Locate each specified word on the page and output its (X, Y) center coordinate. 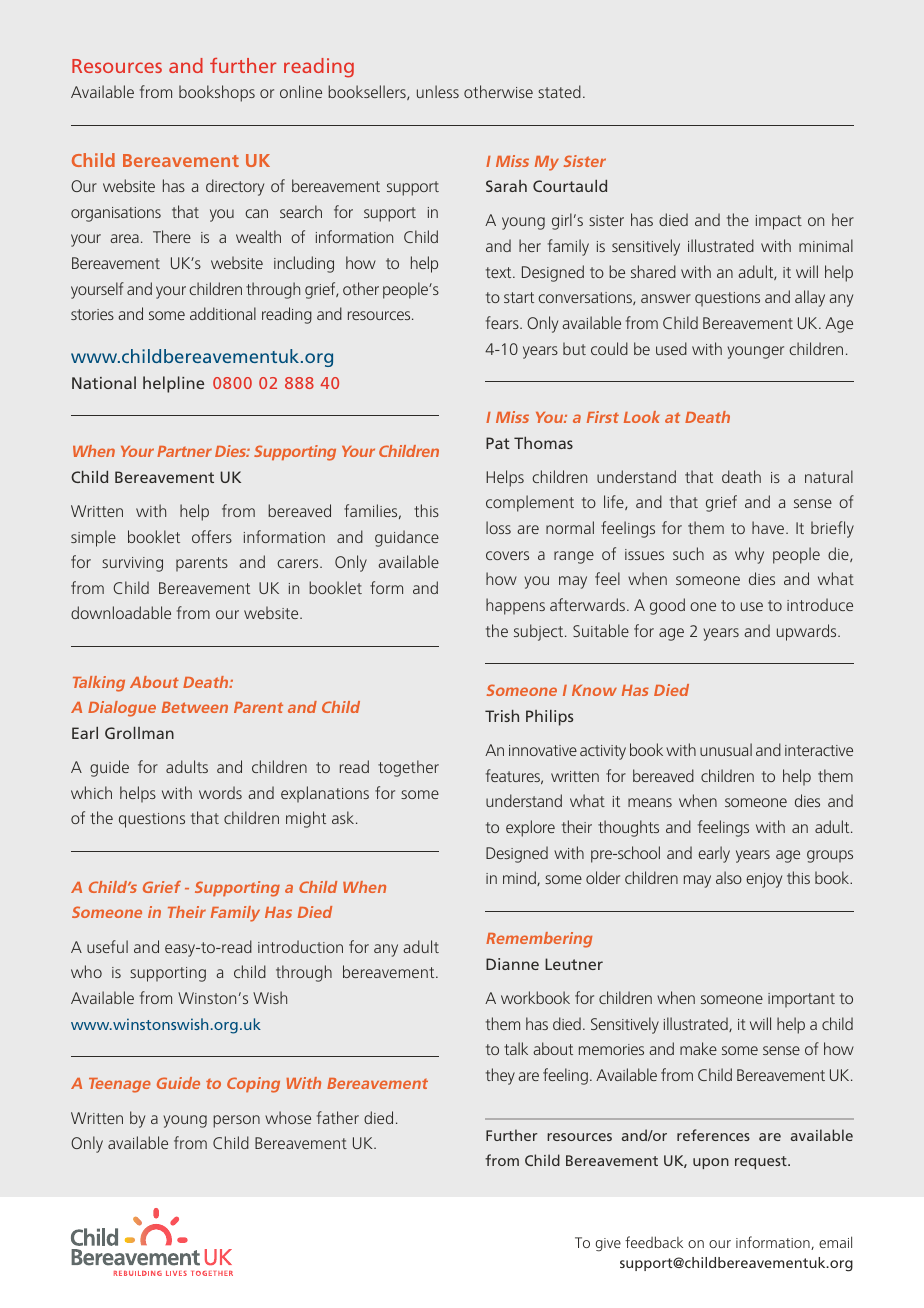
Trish (502, 716)
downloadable (121, 612)
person (236, 1121)
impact (779, 222)
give (608, 1245)
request (762, 1162)
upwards (808, 632)
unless (438, 91)
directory (235, 187)
